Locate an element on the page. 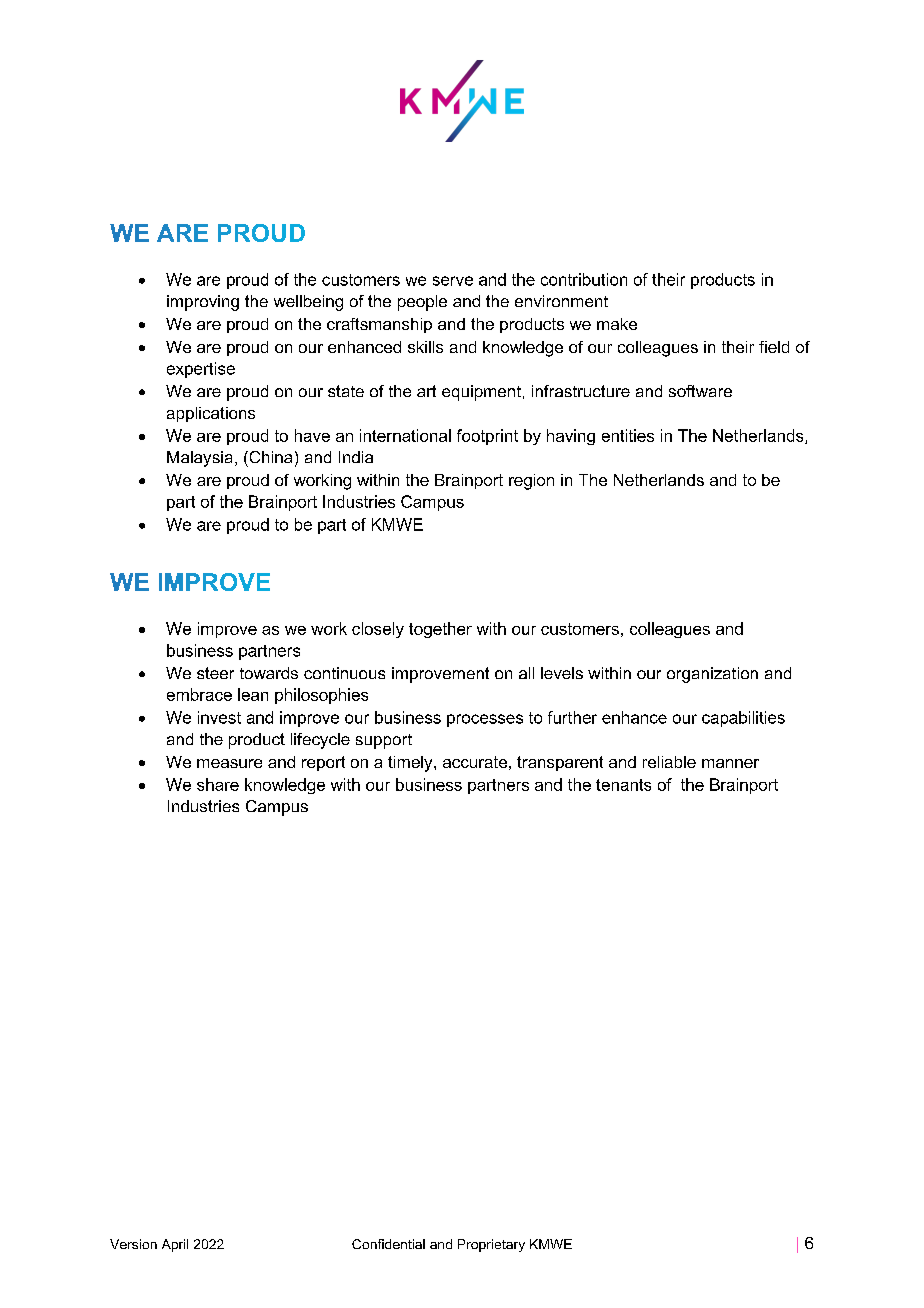  April is located at coordinates (175, 1245).
